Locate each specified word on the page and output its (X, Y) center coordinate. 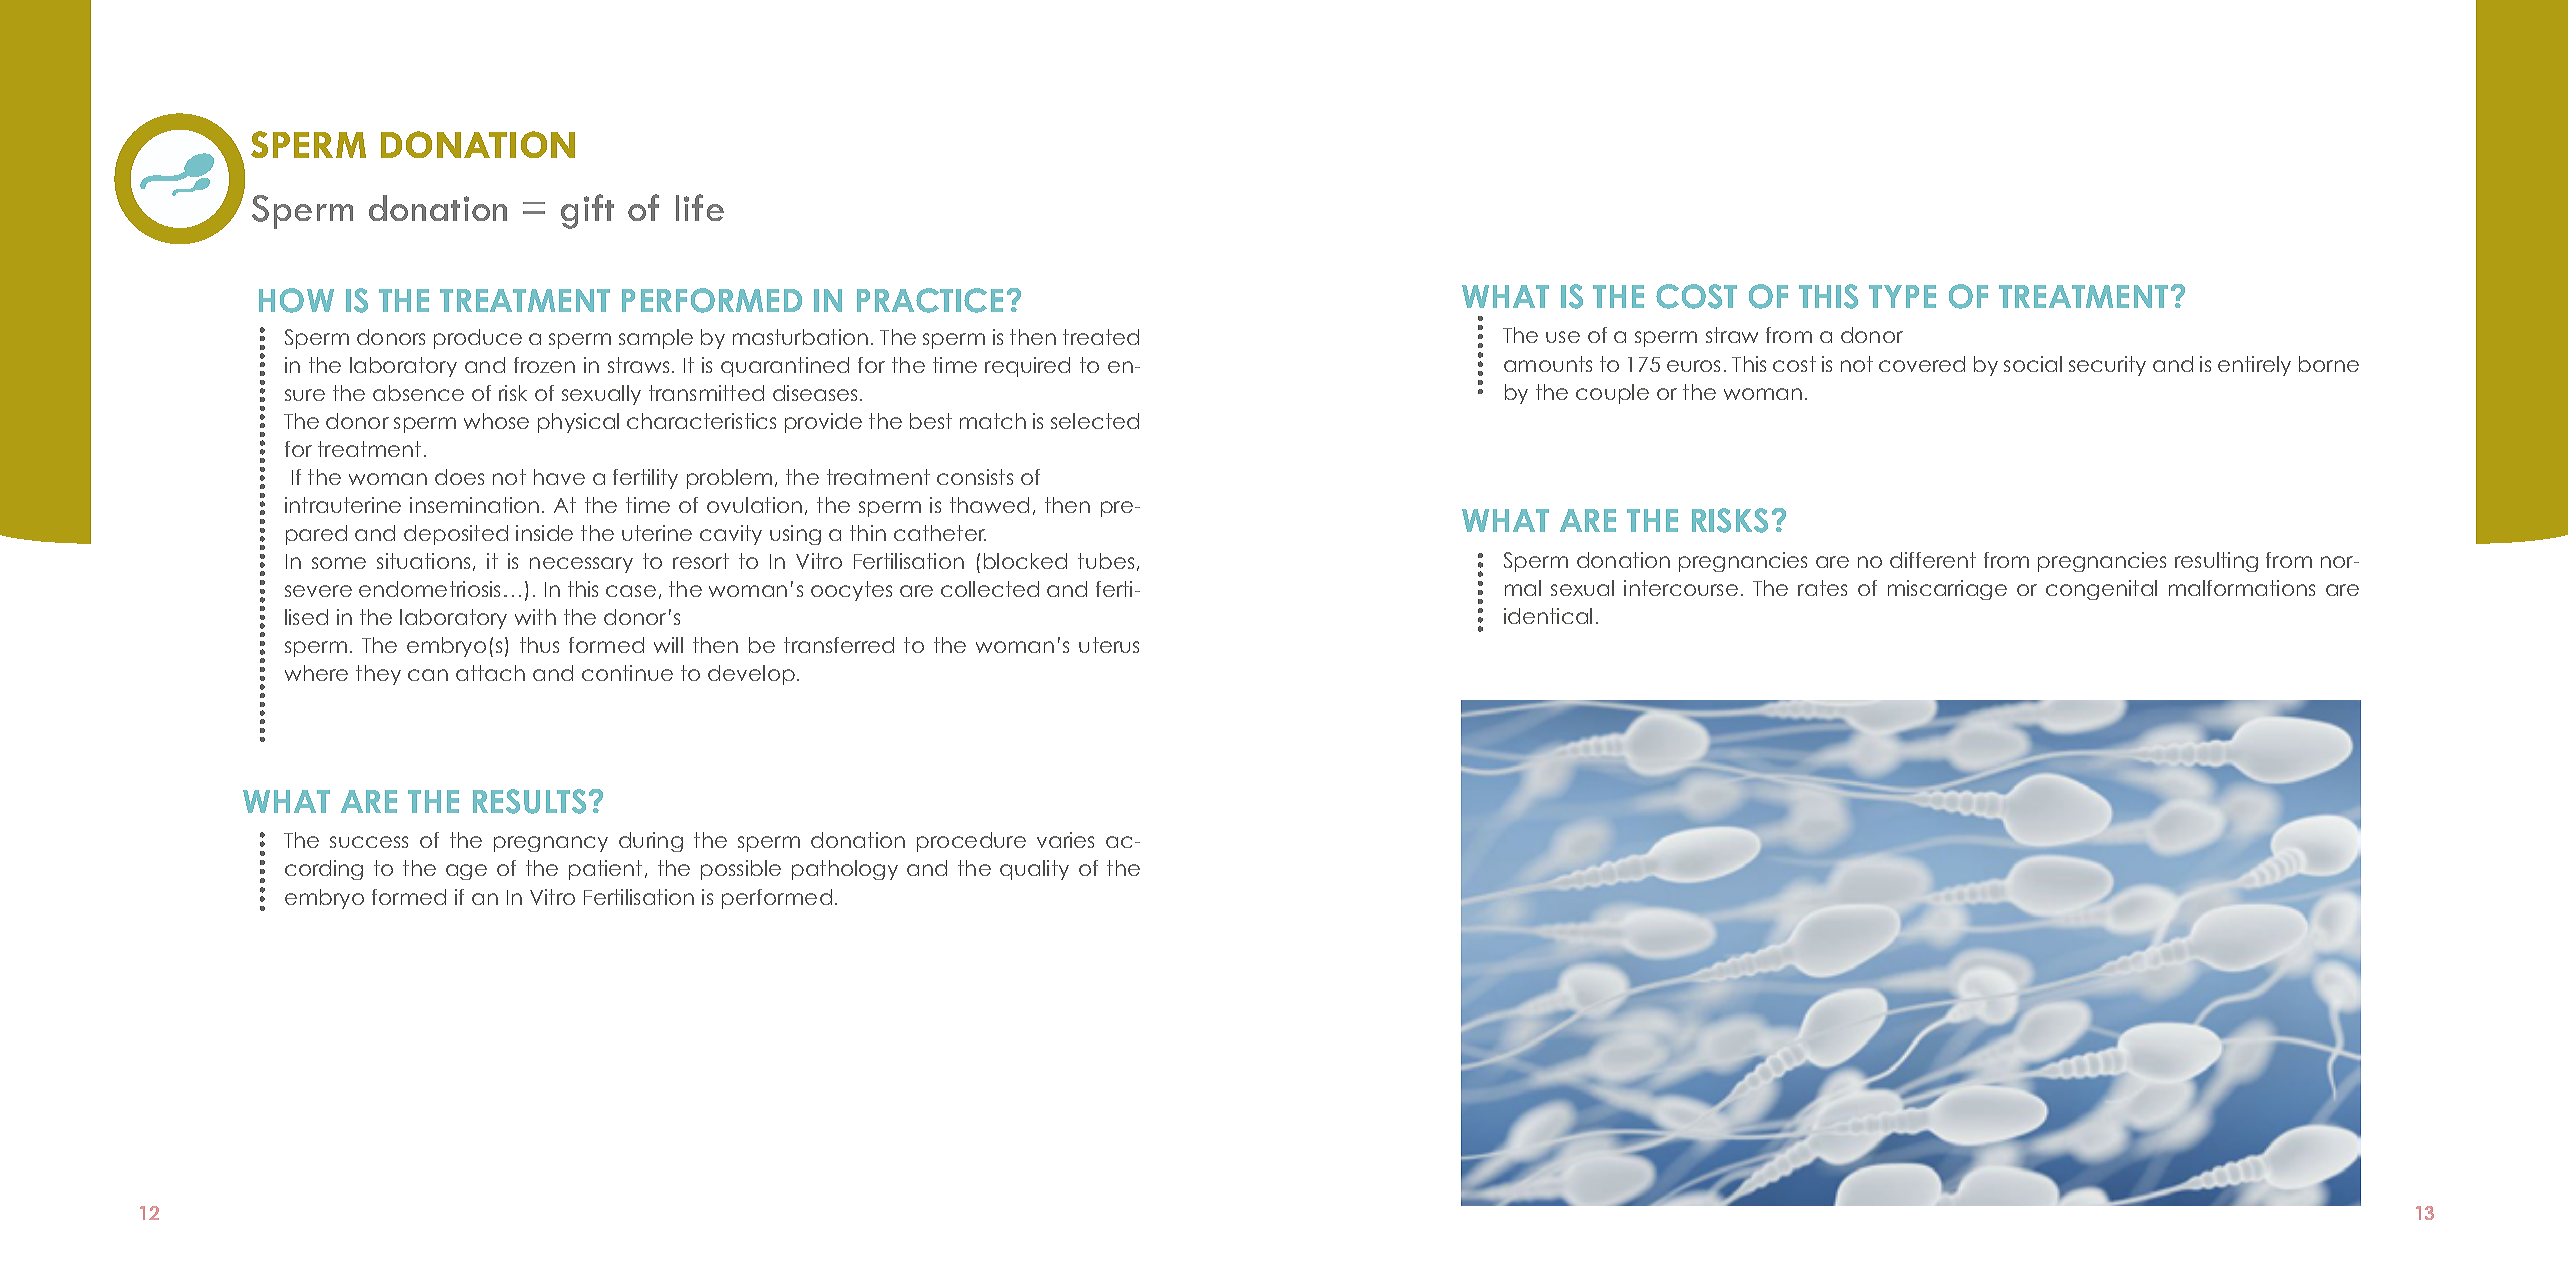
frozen (544, 365)
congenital (2101, 590)
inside (544, 533)
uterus (1109, 645)
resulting (2216, 562)
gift (587, 211)
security (2107, 366)
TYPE (1902, 296)
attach (490, 673)
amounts (1548, 364)
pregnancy (551, 844)
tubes (1106, 561)
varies (1065, 840)
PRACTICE (930, 300)
